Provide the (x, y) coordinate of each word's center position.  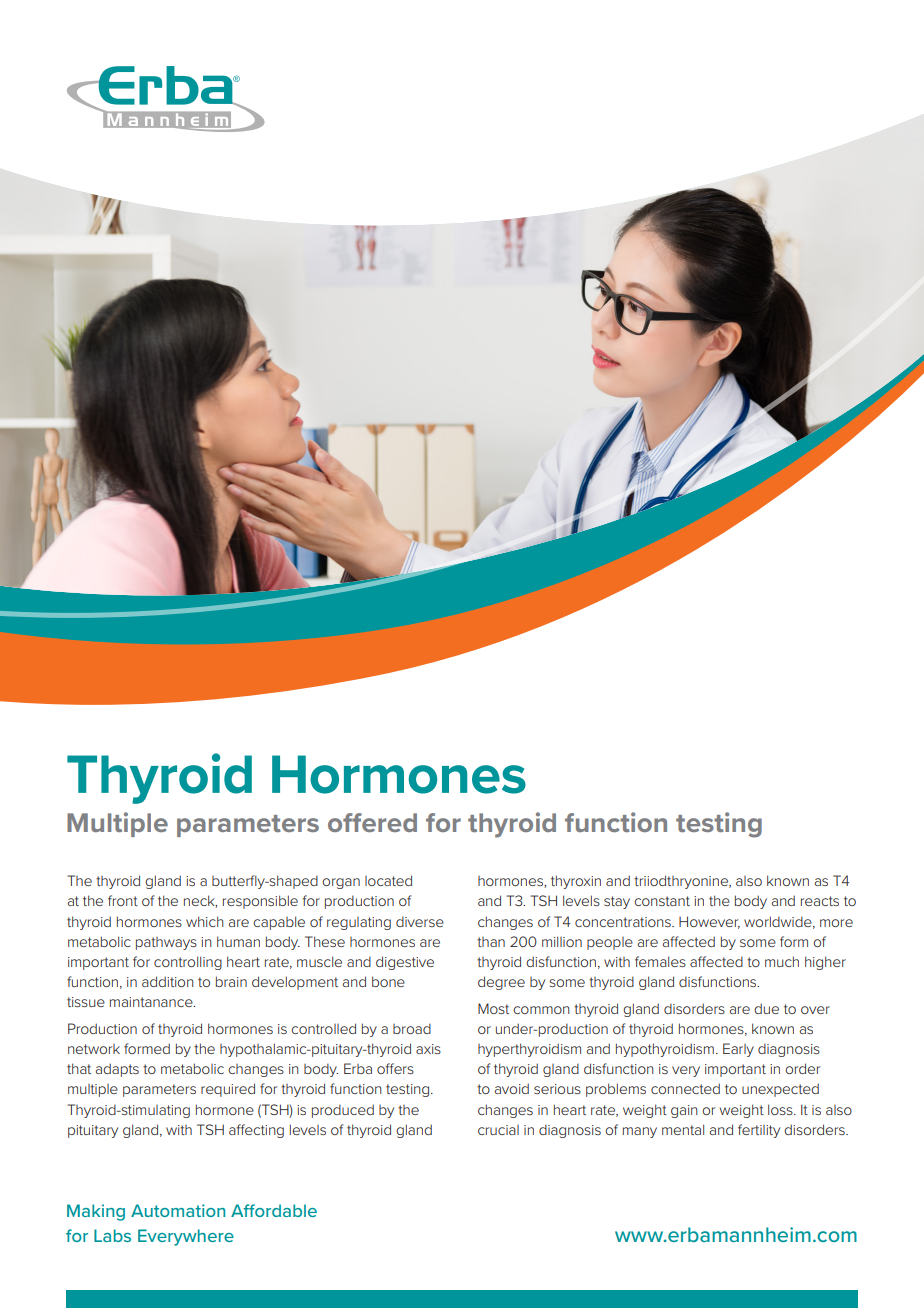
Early (738, 1050)
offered (372, 822)
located (388, 880)
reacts (820, 901)
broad (412, 1029)
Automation (178, 1210)
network (94, 1049)
